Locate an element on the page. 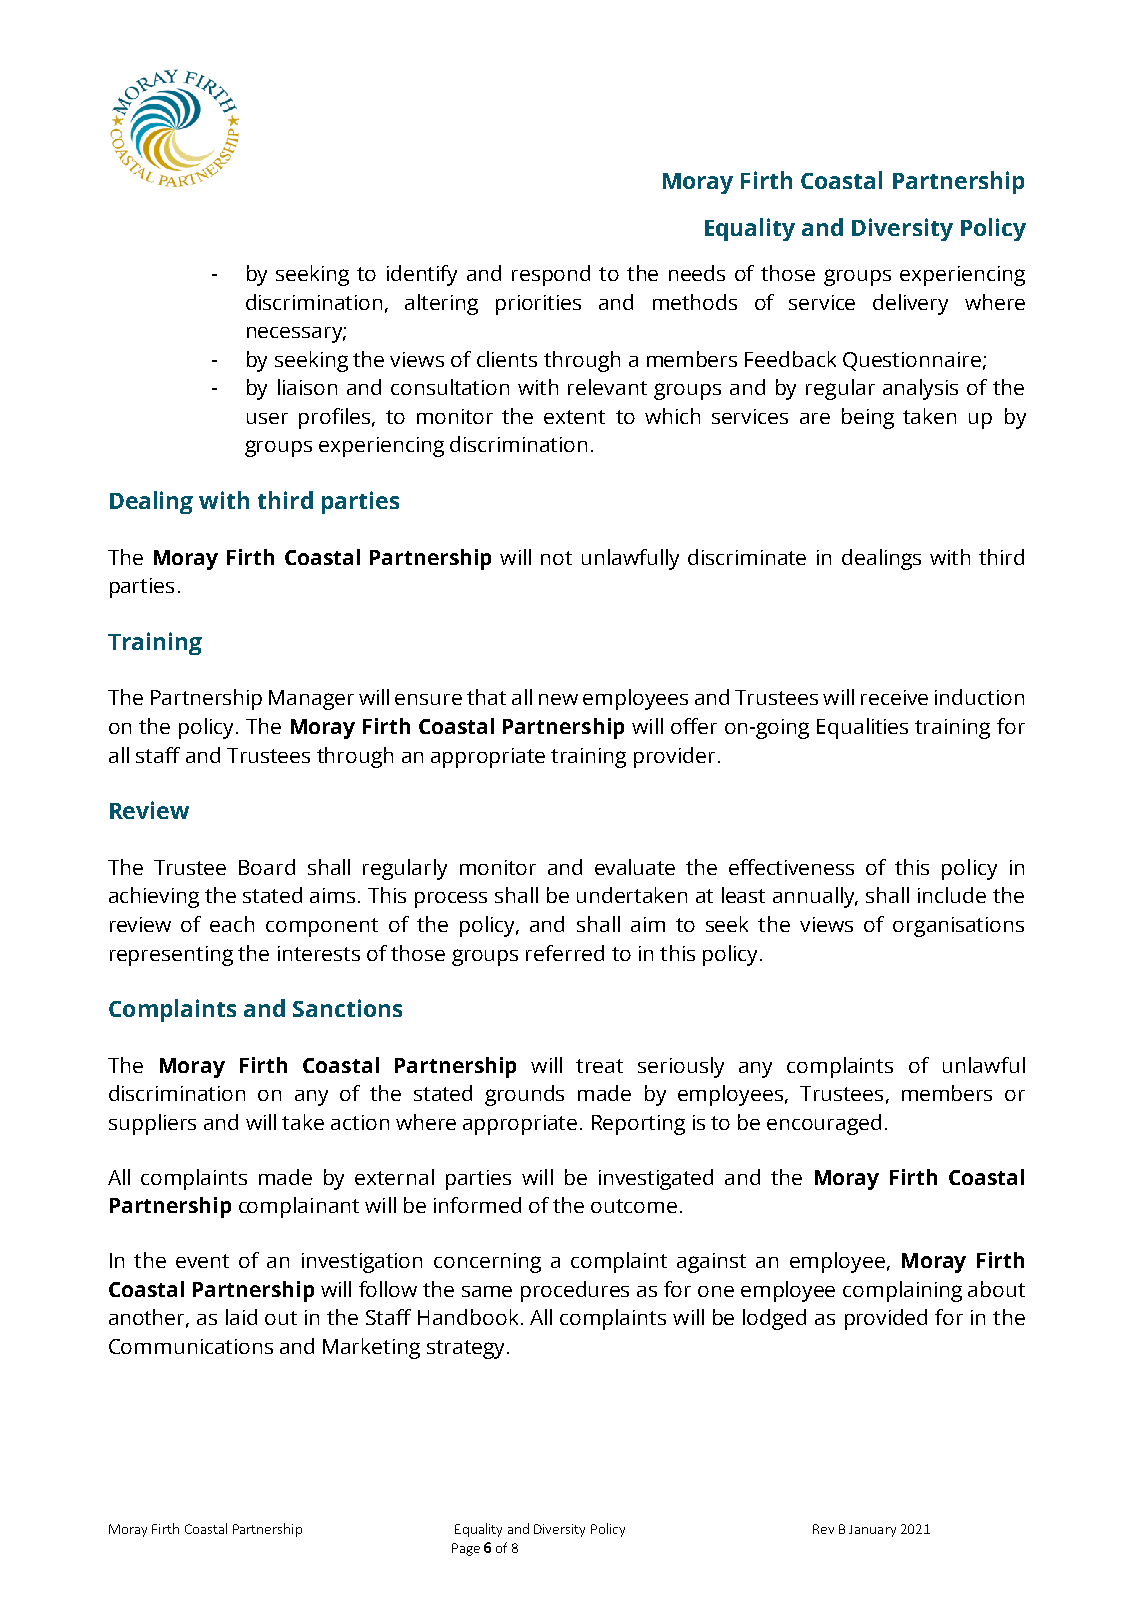 The image size is (1134, 1604). priorities is located at coordinates (538, 305).
